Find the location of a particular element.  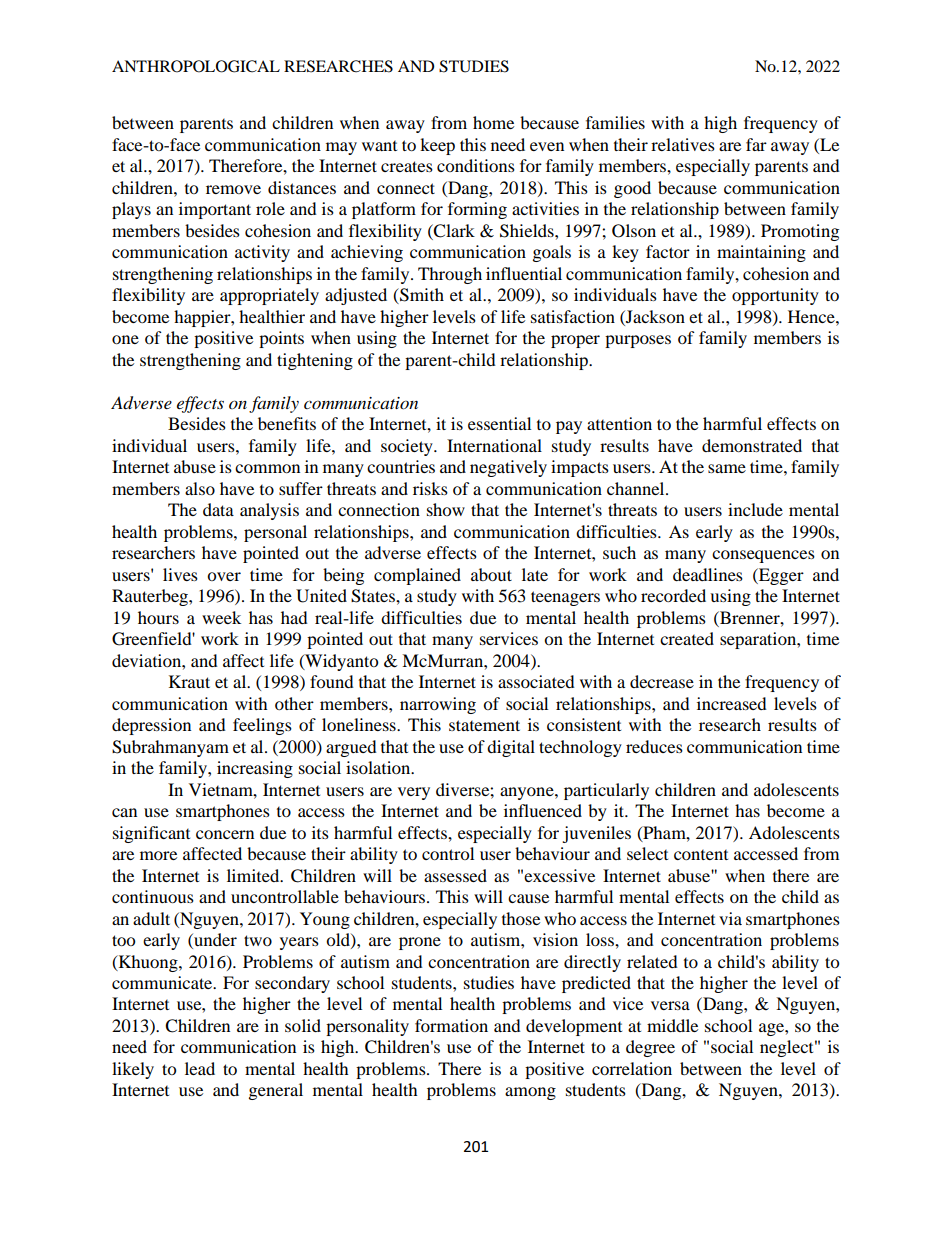

risks is located at coordinates (430, 488).
